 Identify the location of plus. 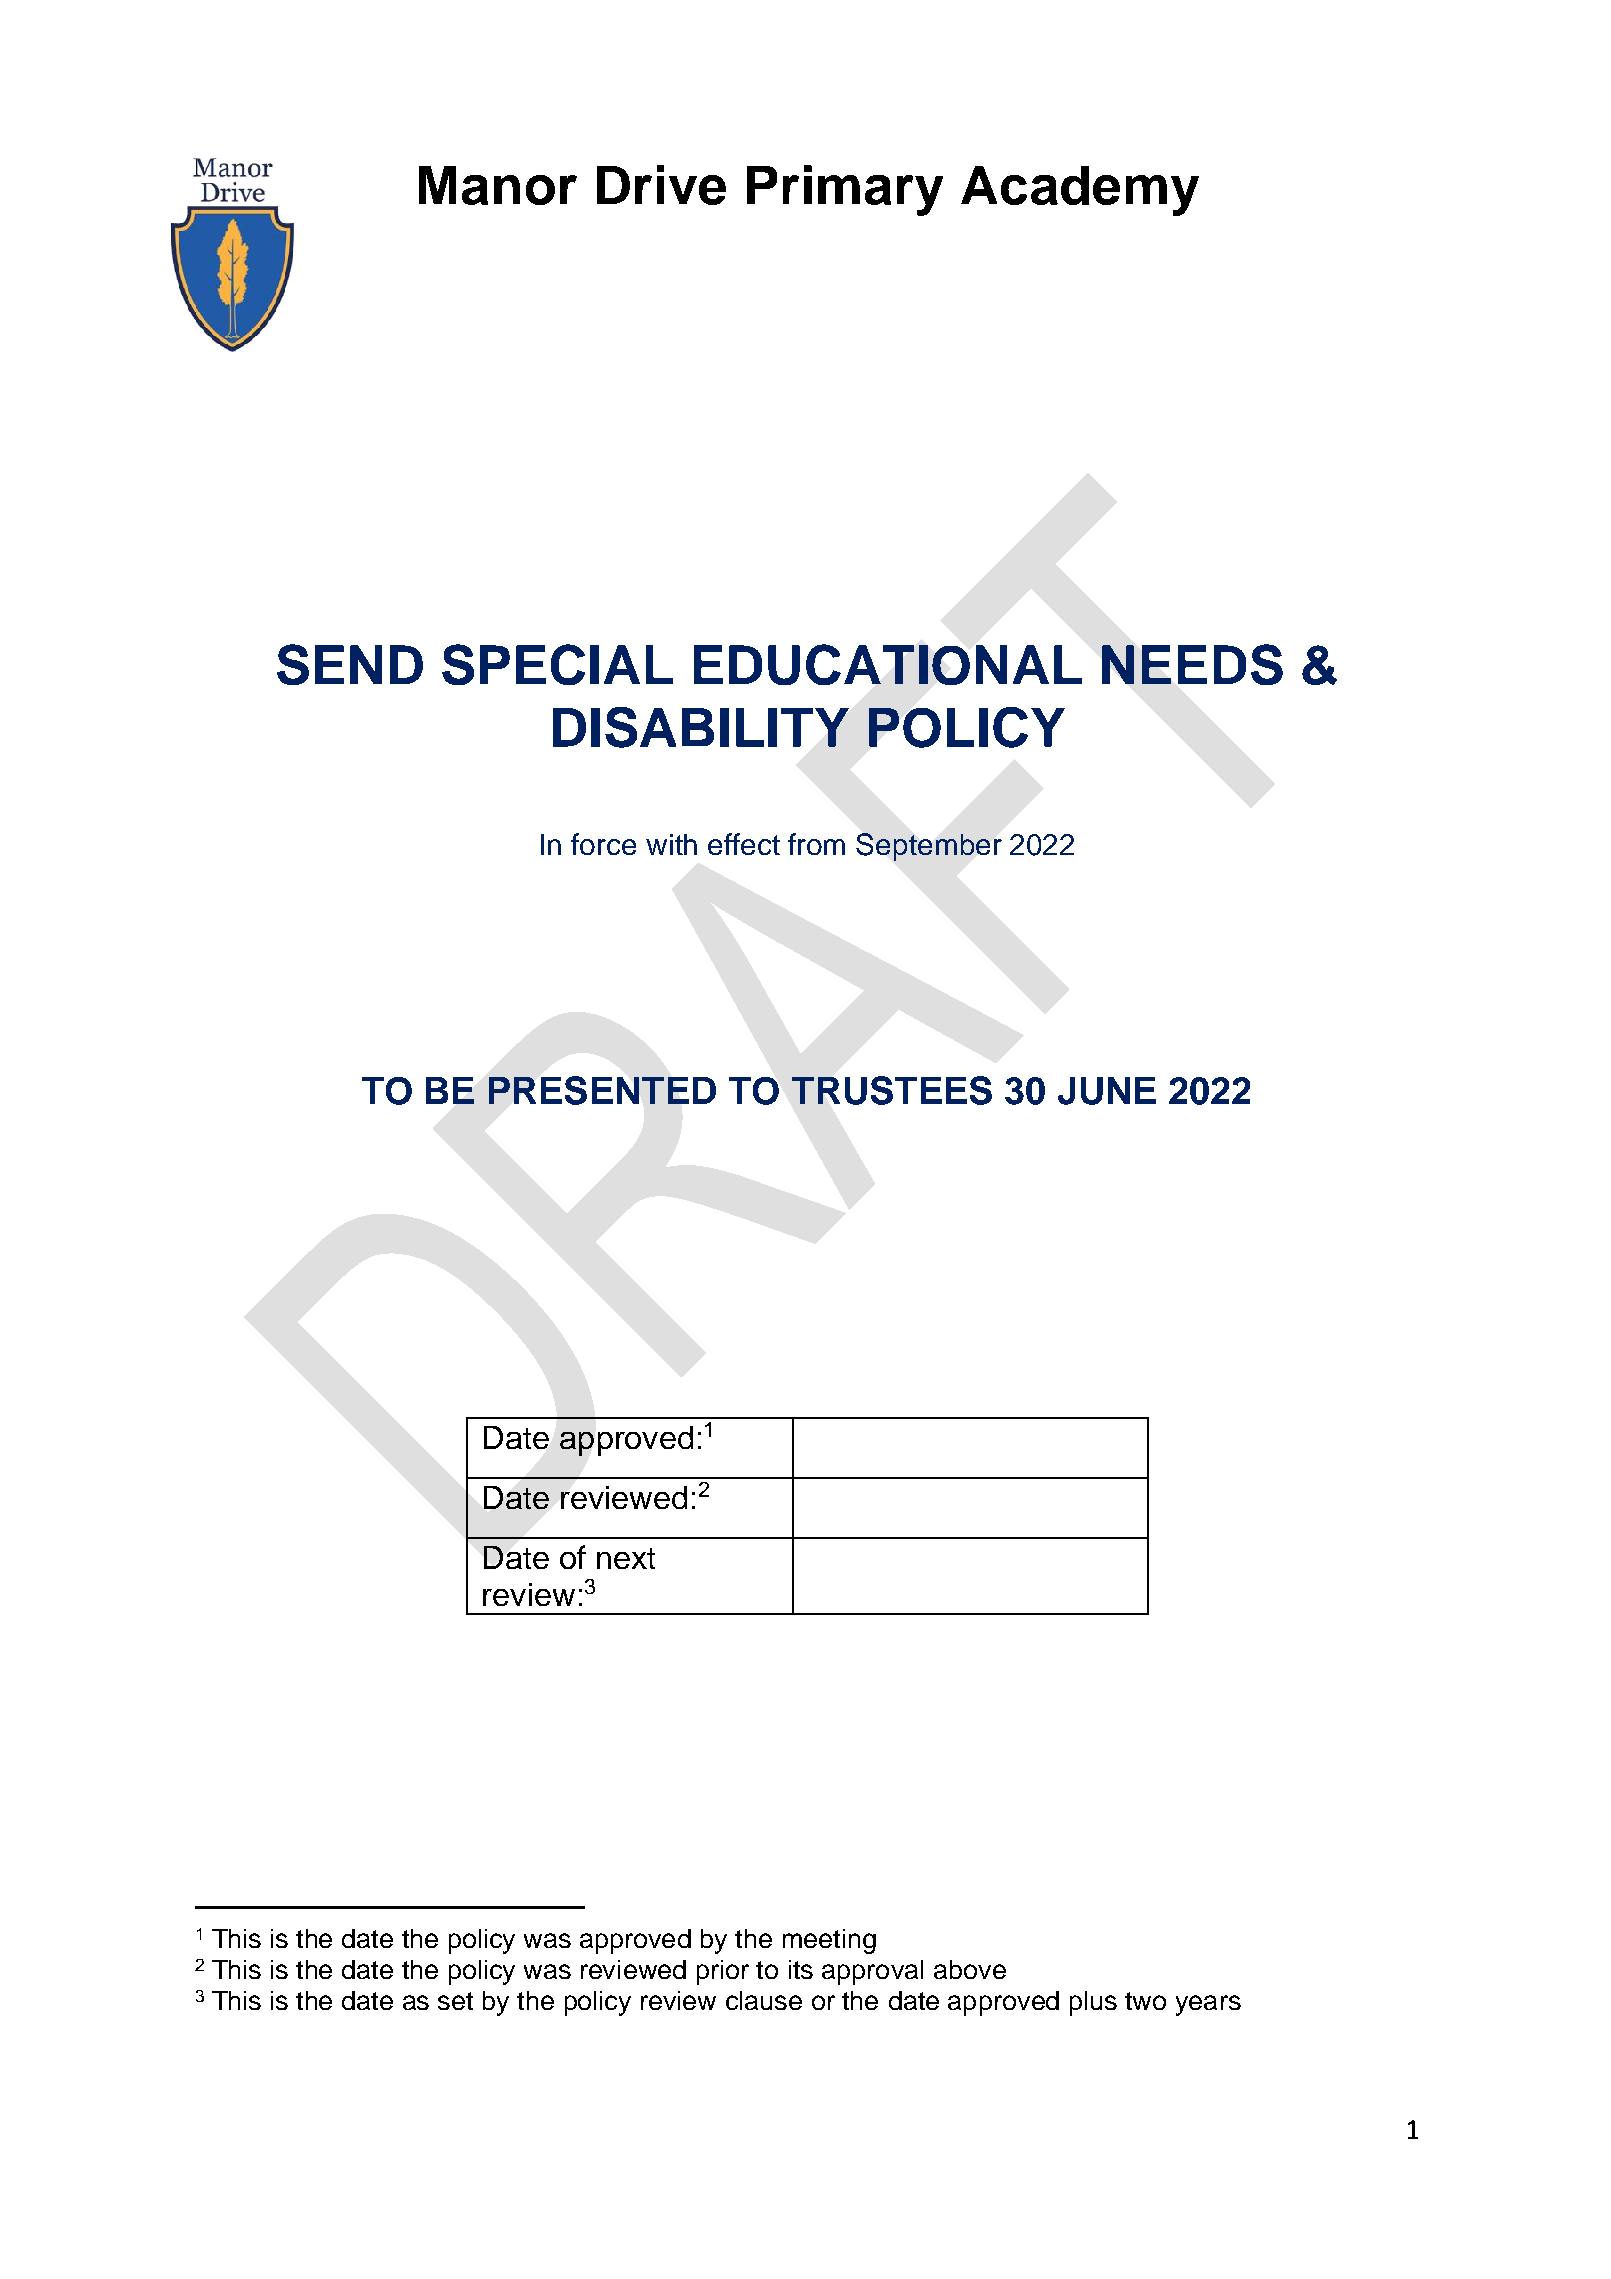
(1093, 2003).
